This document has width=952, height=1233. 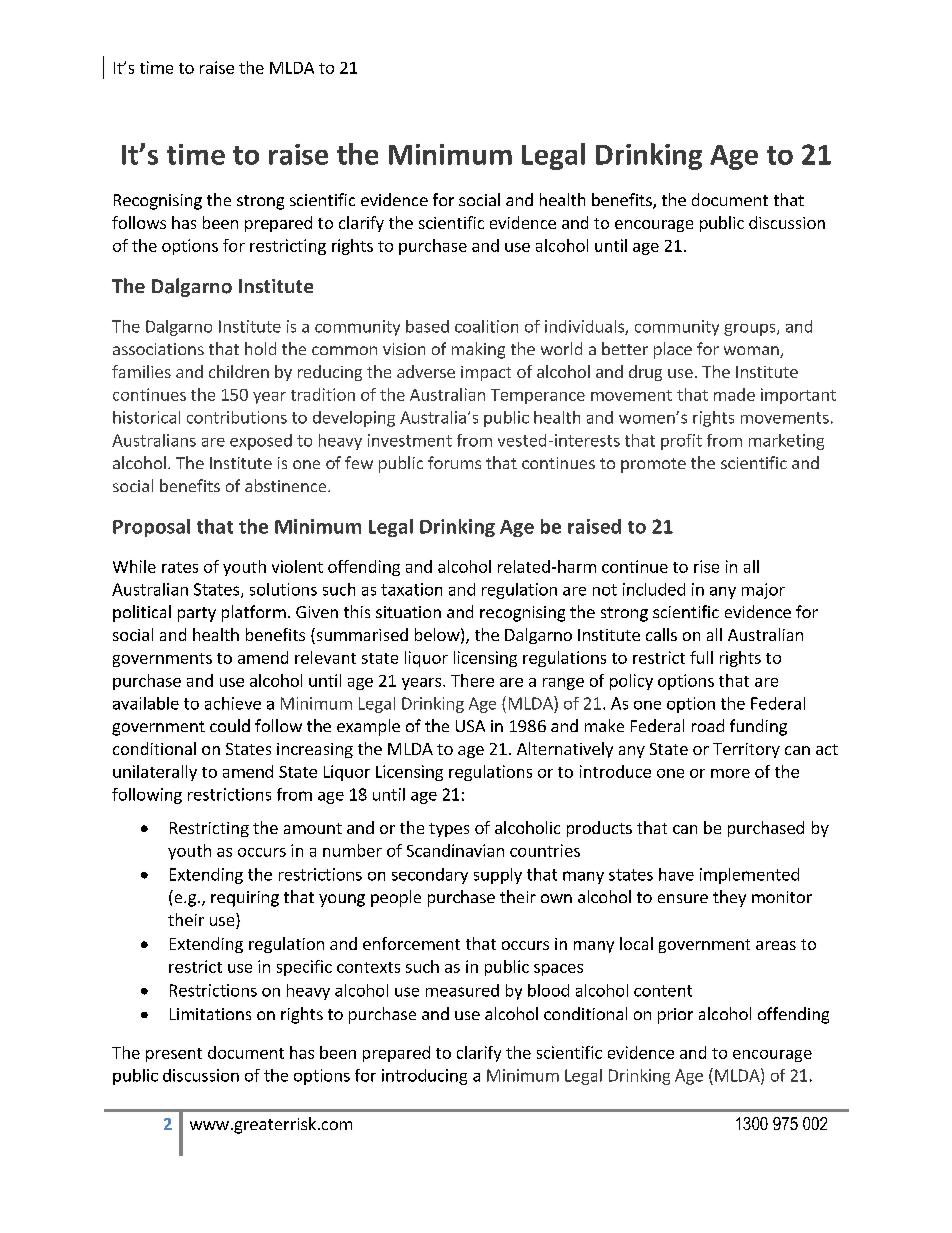 I want to click on amount, so click(x=313, y=828).
